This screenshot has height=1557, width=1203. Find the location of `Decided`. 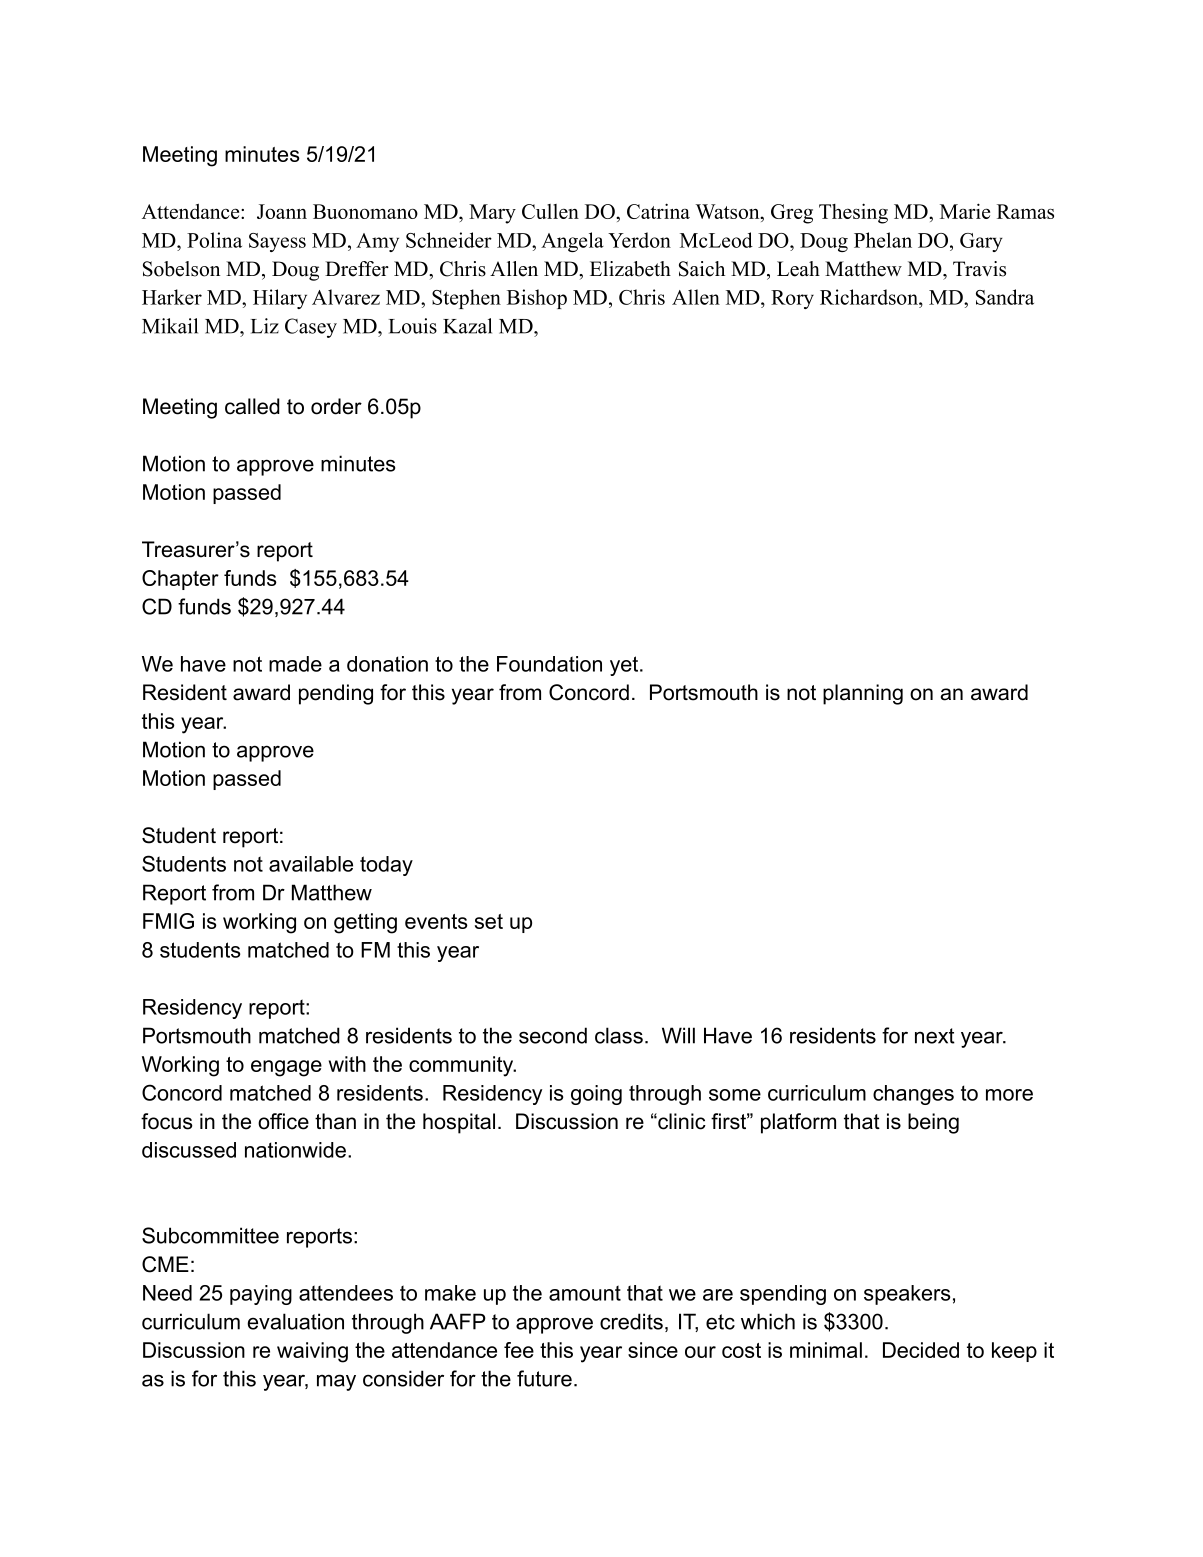

Decided is located at coordinates (921, 1350).
